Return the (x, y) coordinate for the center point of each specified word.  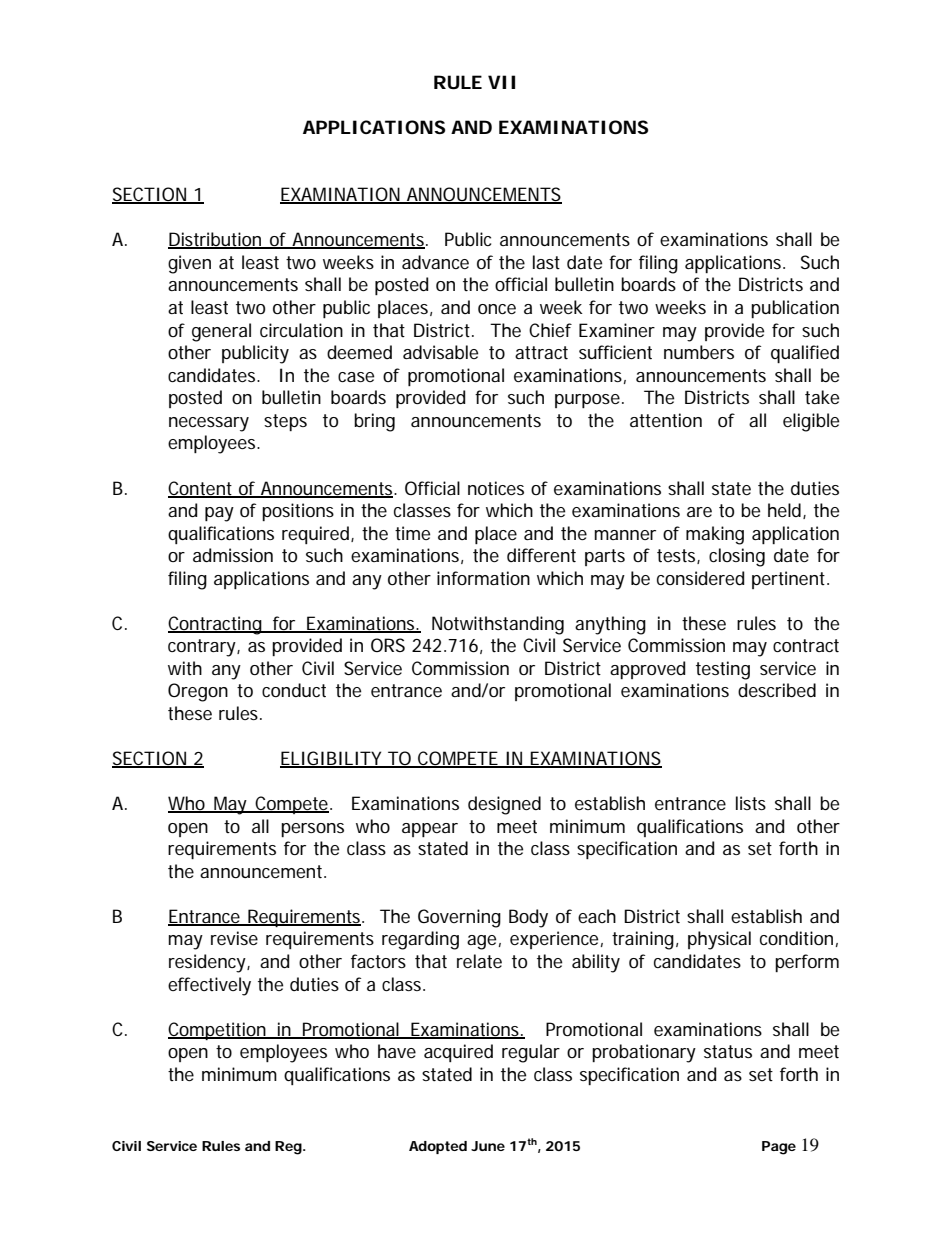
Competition (218, 1031)
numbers (699, 352)
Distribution (216, 240)
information (483, 578)
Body (528, 918)
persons (312, 830)
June (488, 1146)
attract (541, 353)
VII (501, 82)
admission (233, 555)
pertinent (790, 580)
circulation (301, 330)
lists (751, 803)
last (546, 262)
